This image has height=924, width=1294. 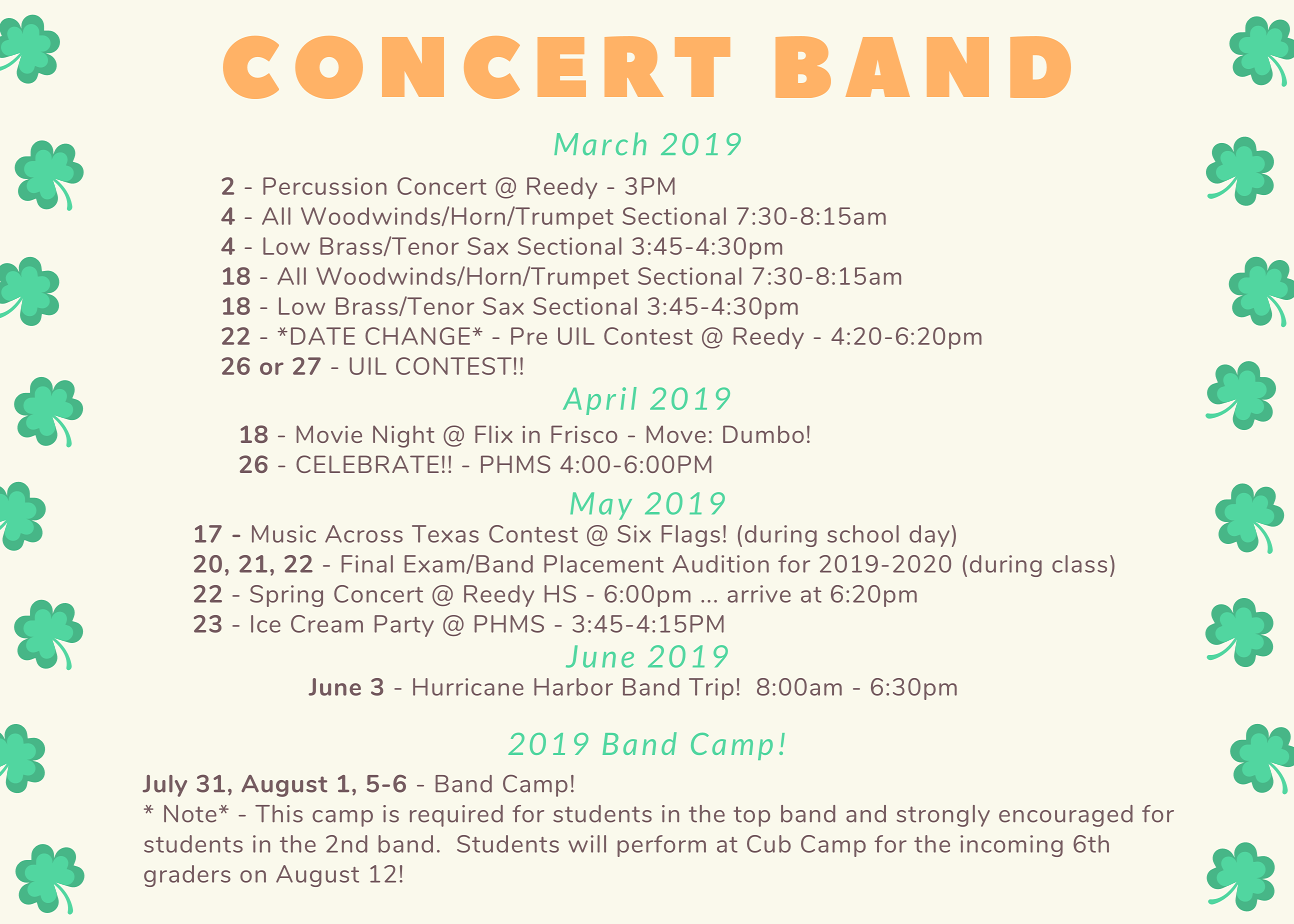 I want to click on incoming, so click(x=1011, y=846).
